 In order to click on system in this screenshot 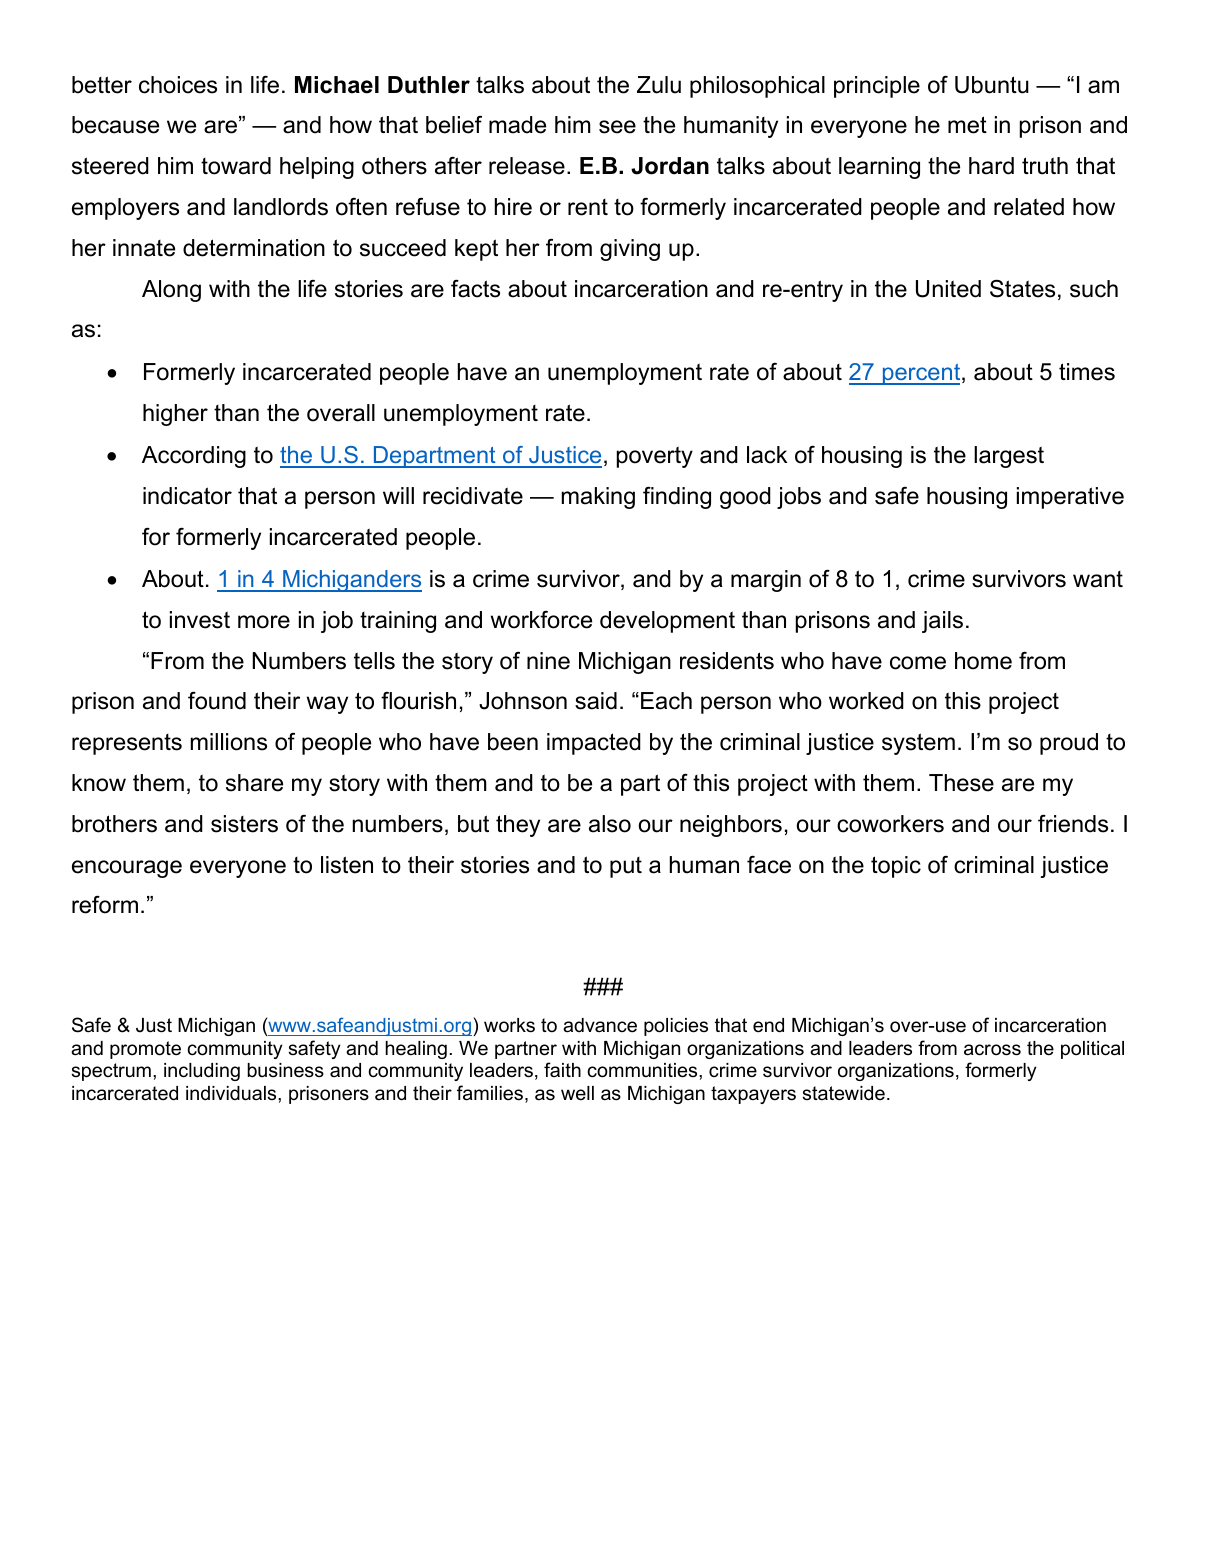, I will do `click(918, 744)`.
